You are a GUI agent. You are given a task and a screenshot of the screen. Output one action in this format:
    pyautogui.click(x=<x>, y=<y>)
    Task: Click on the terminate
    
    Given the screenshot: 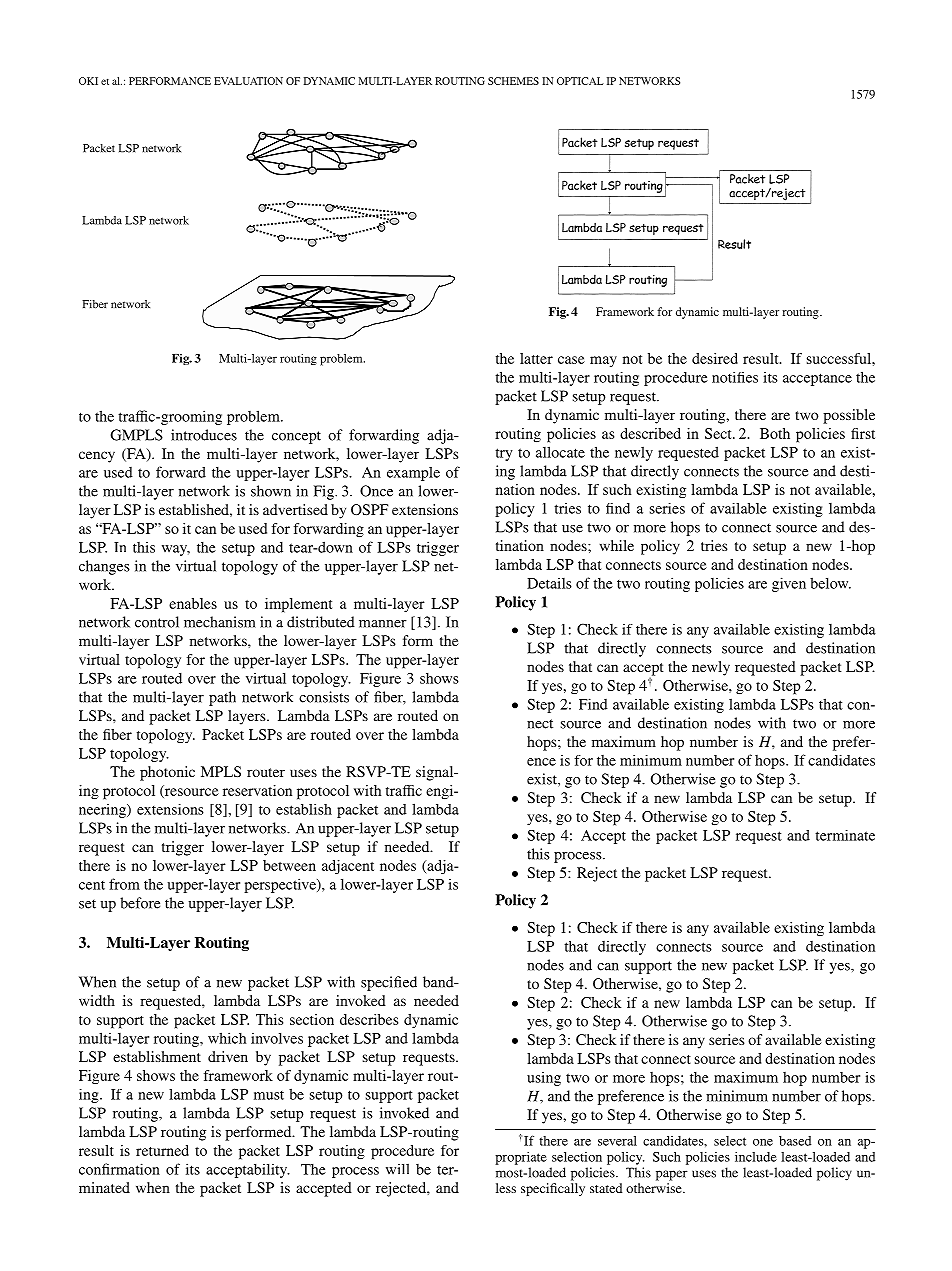 What is the action you would take?
    pyautogui.click(x=845, y=835)
